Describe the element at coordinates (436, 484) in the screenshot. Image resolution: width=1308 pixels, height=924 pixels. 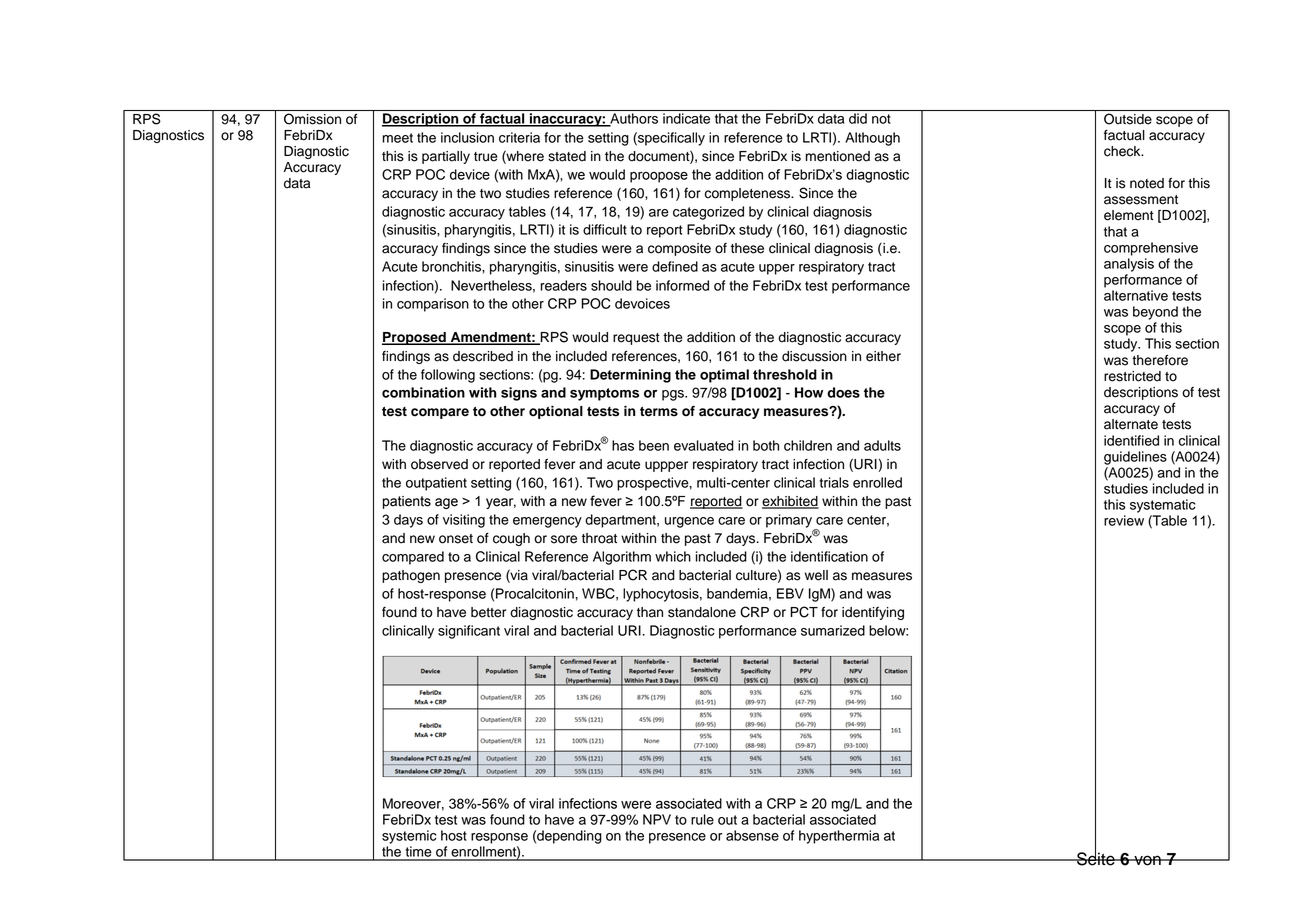
I see `outpatient` at that location.
